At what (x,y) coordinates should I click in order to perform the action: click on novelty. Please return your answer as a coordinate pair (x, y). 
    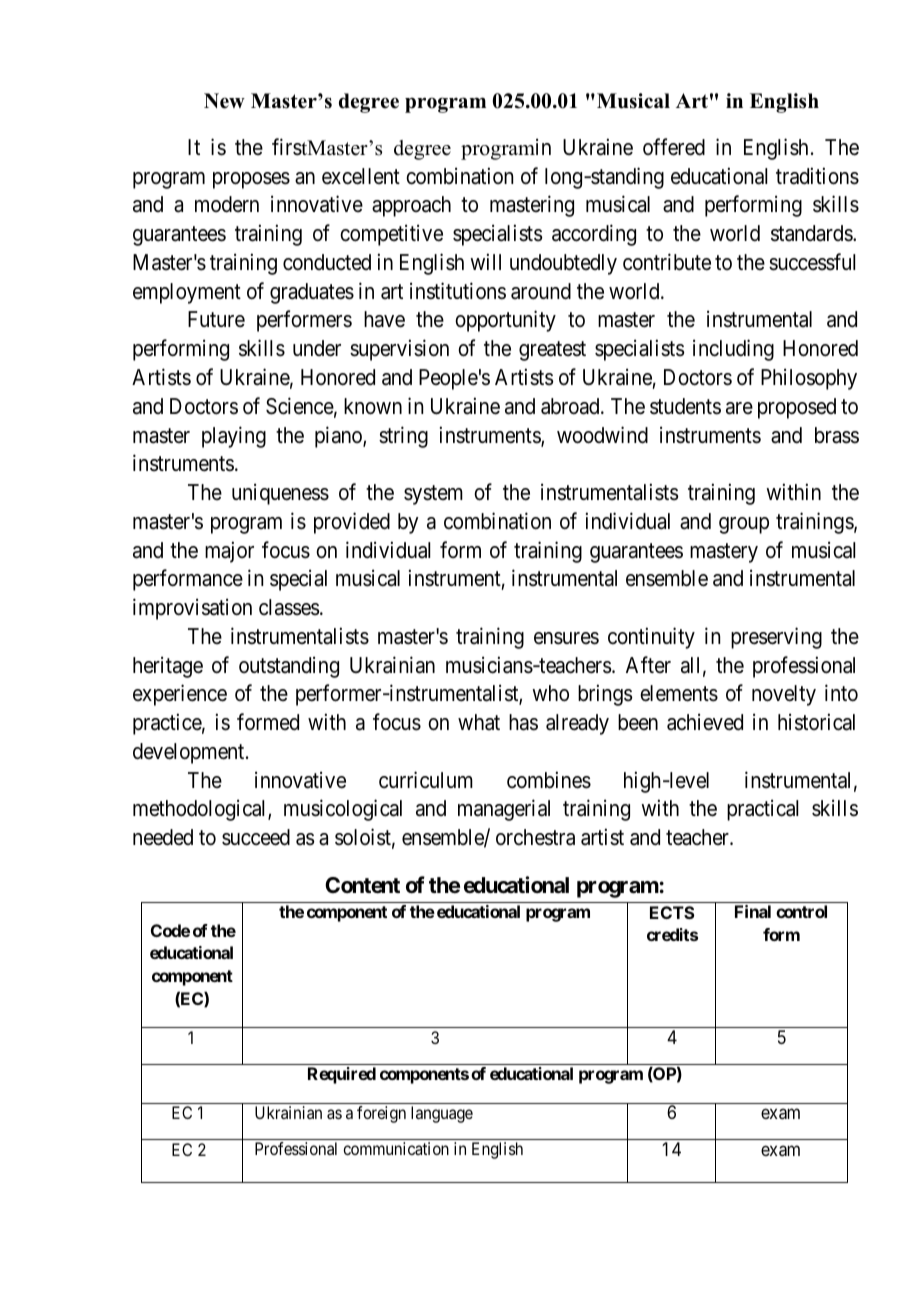
    Looking at the image, I should click on (784, 695).
